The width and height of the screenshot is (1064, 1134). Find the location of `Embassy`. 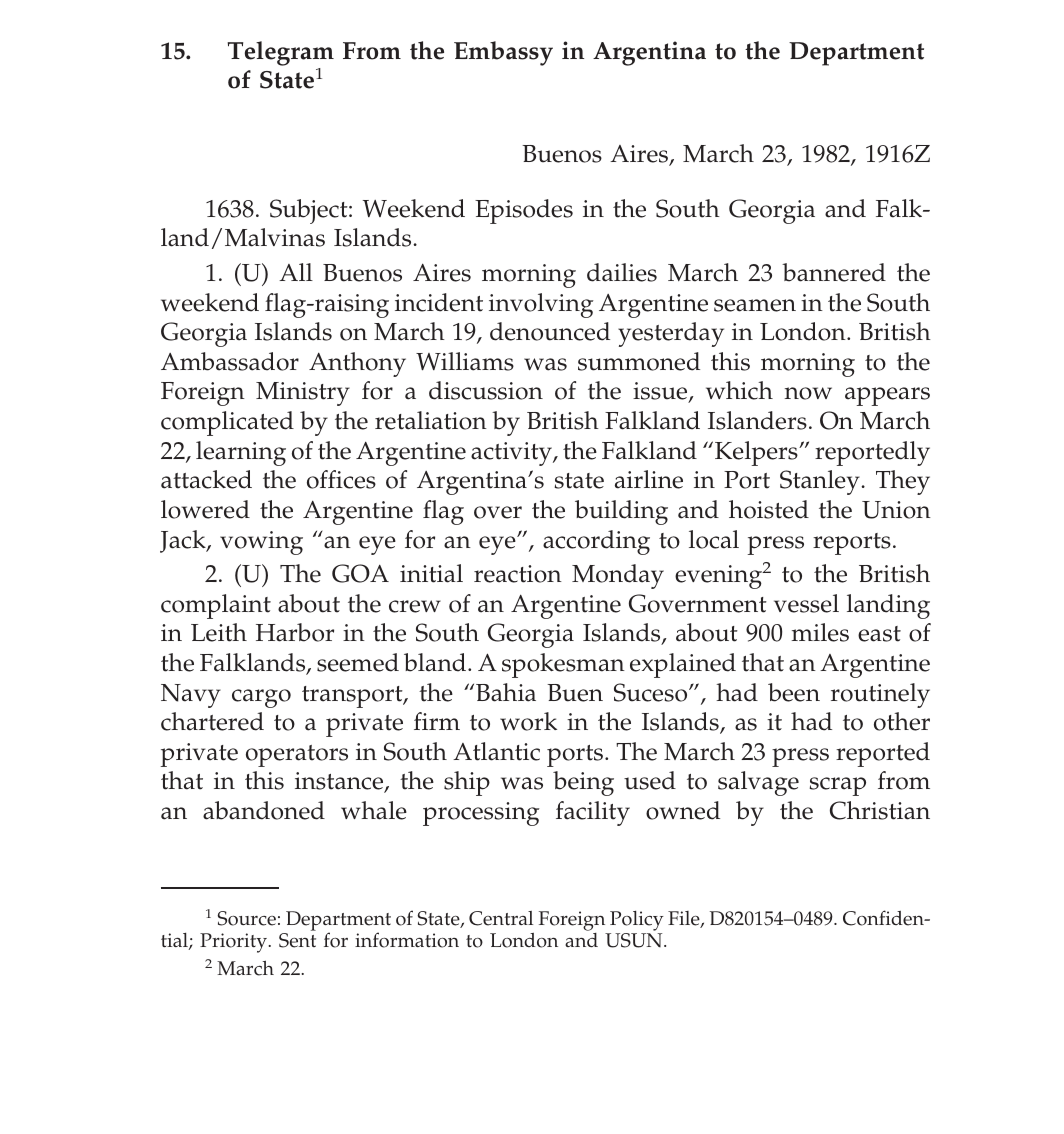

Embassy is located at coordinates (503, 53).
